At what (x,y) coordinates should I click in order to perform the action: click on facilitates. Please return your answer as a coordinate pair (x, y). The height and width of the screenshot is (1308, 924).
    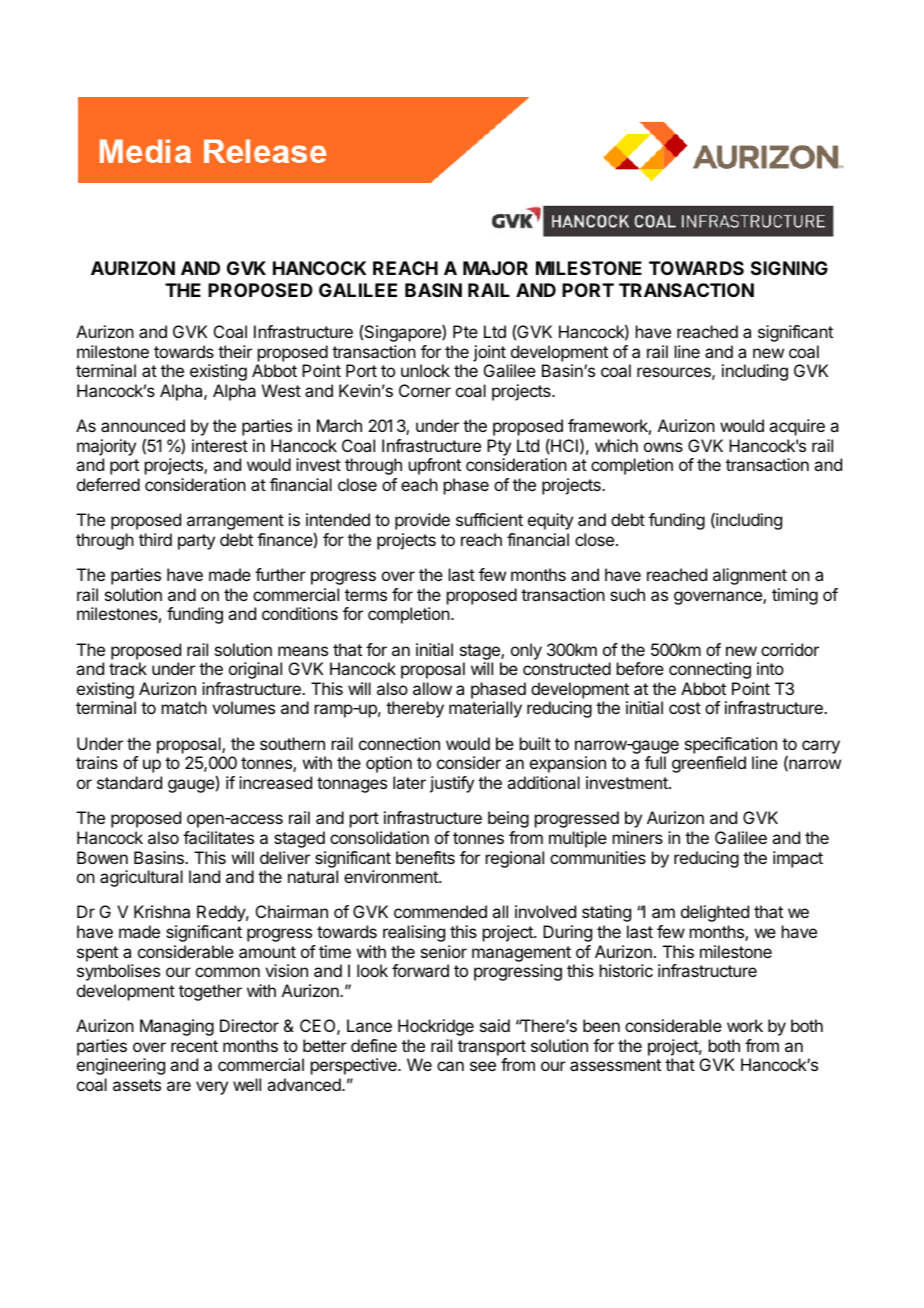
    Looking at the image, I should click on (218, 837).
